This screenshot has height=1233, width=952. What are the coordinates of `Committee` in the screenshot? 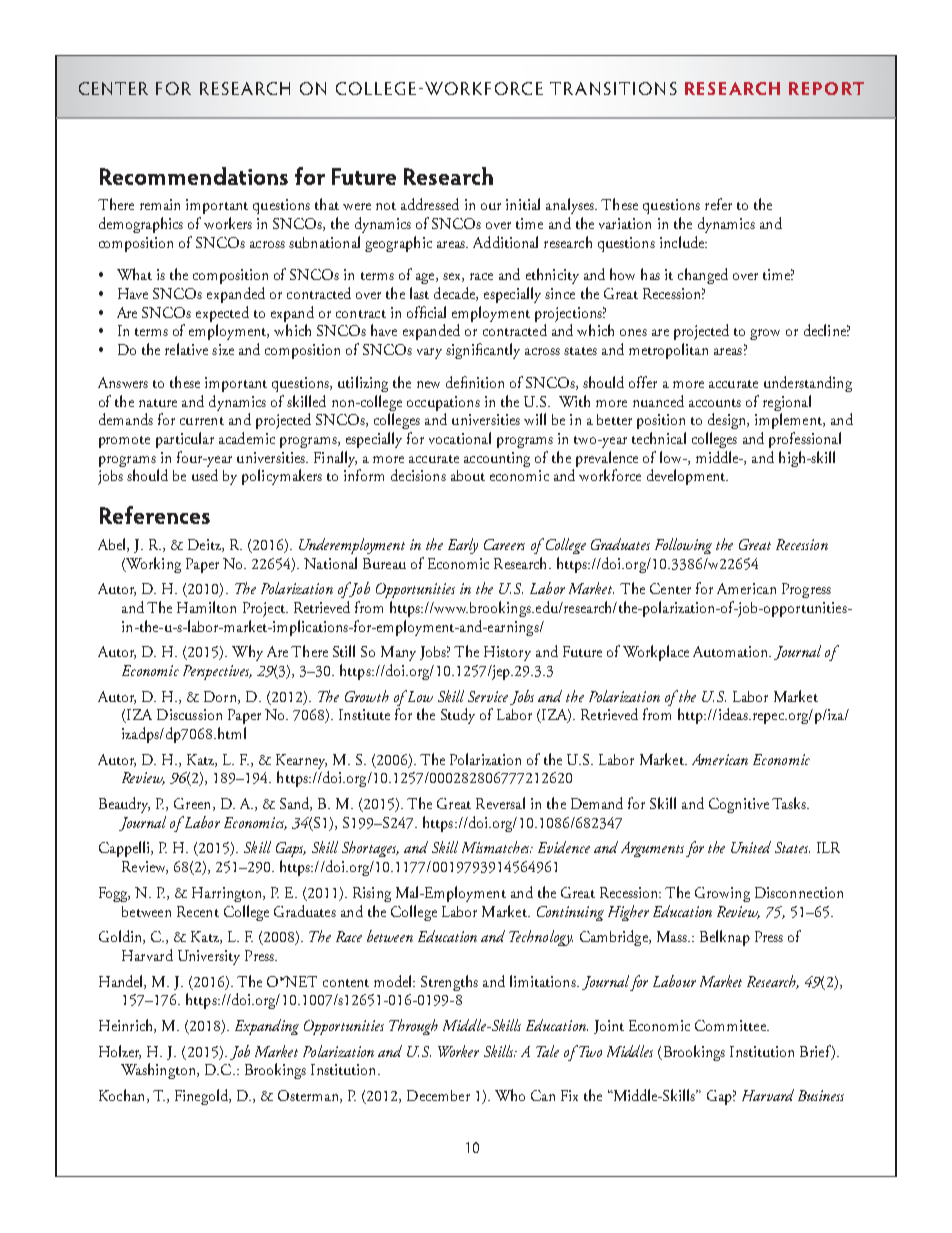 It's located at (731, 1025).
